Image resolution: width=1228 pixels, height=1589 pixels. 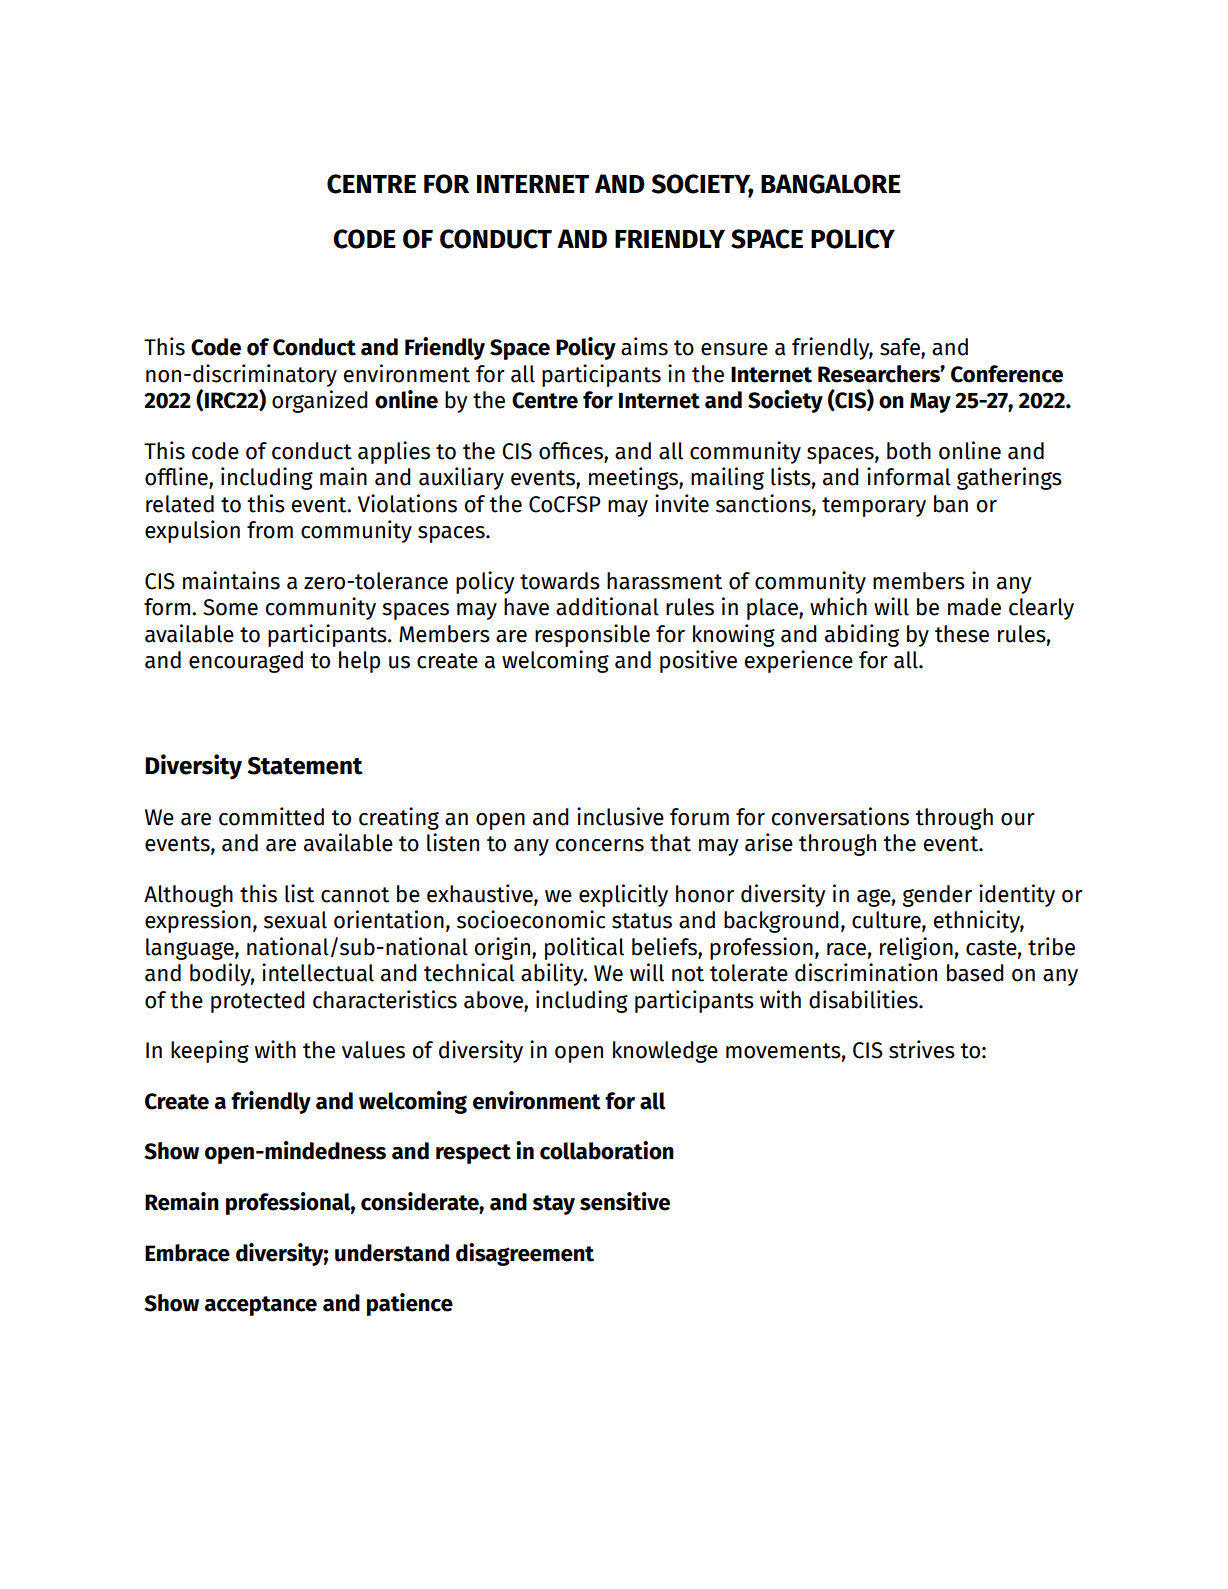 I want to click on harassment, so click(x=664, y=581).
